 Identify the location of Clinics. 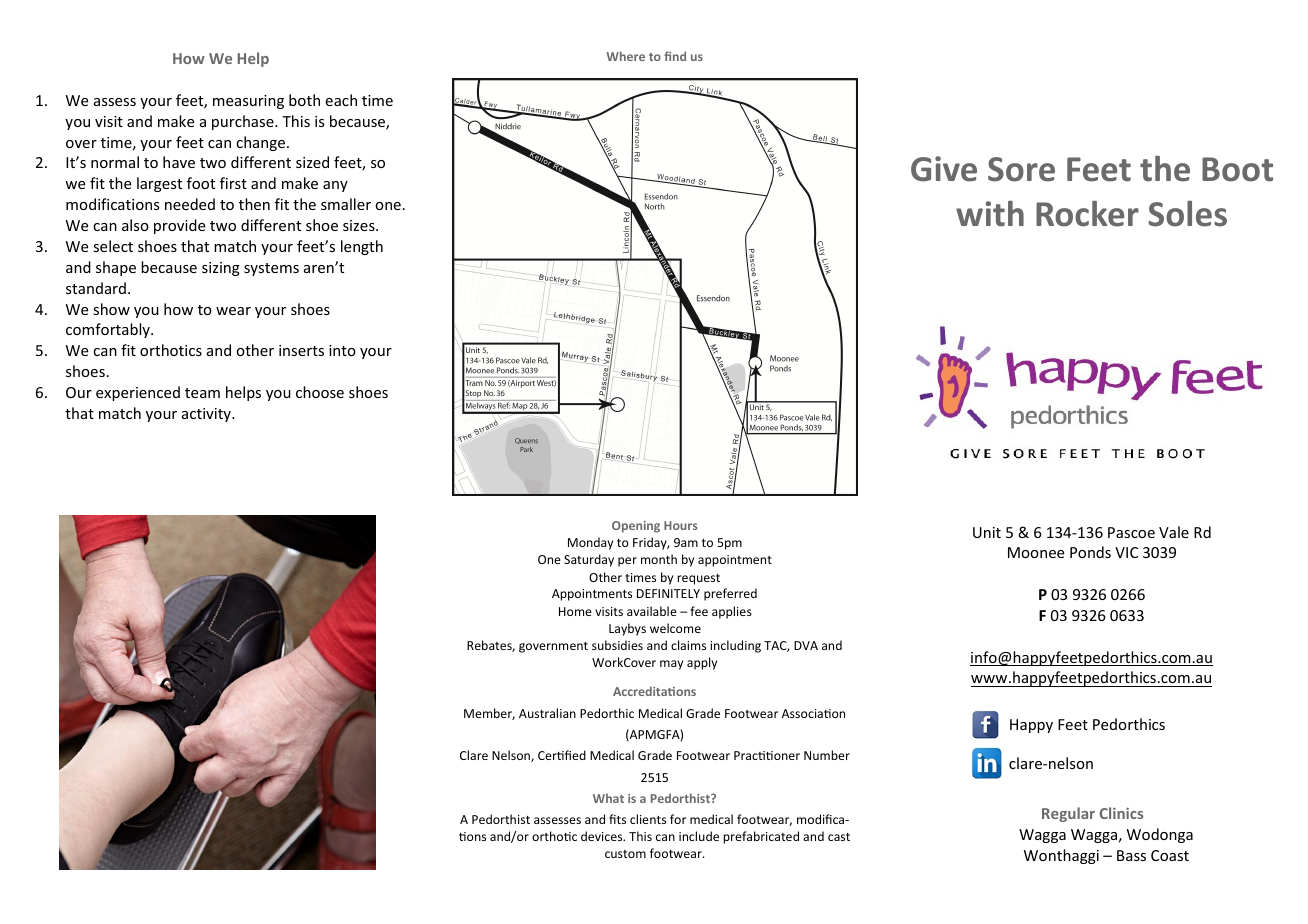
(1121, 813).
